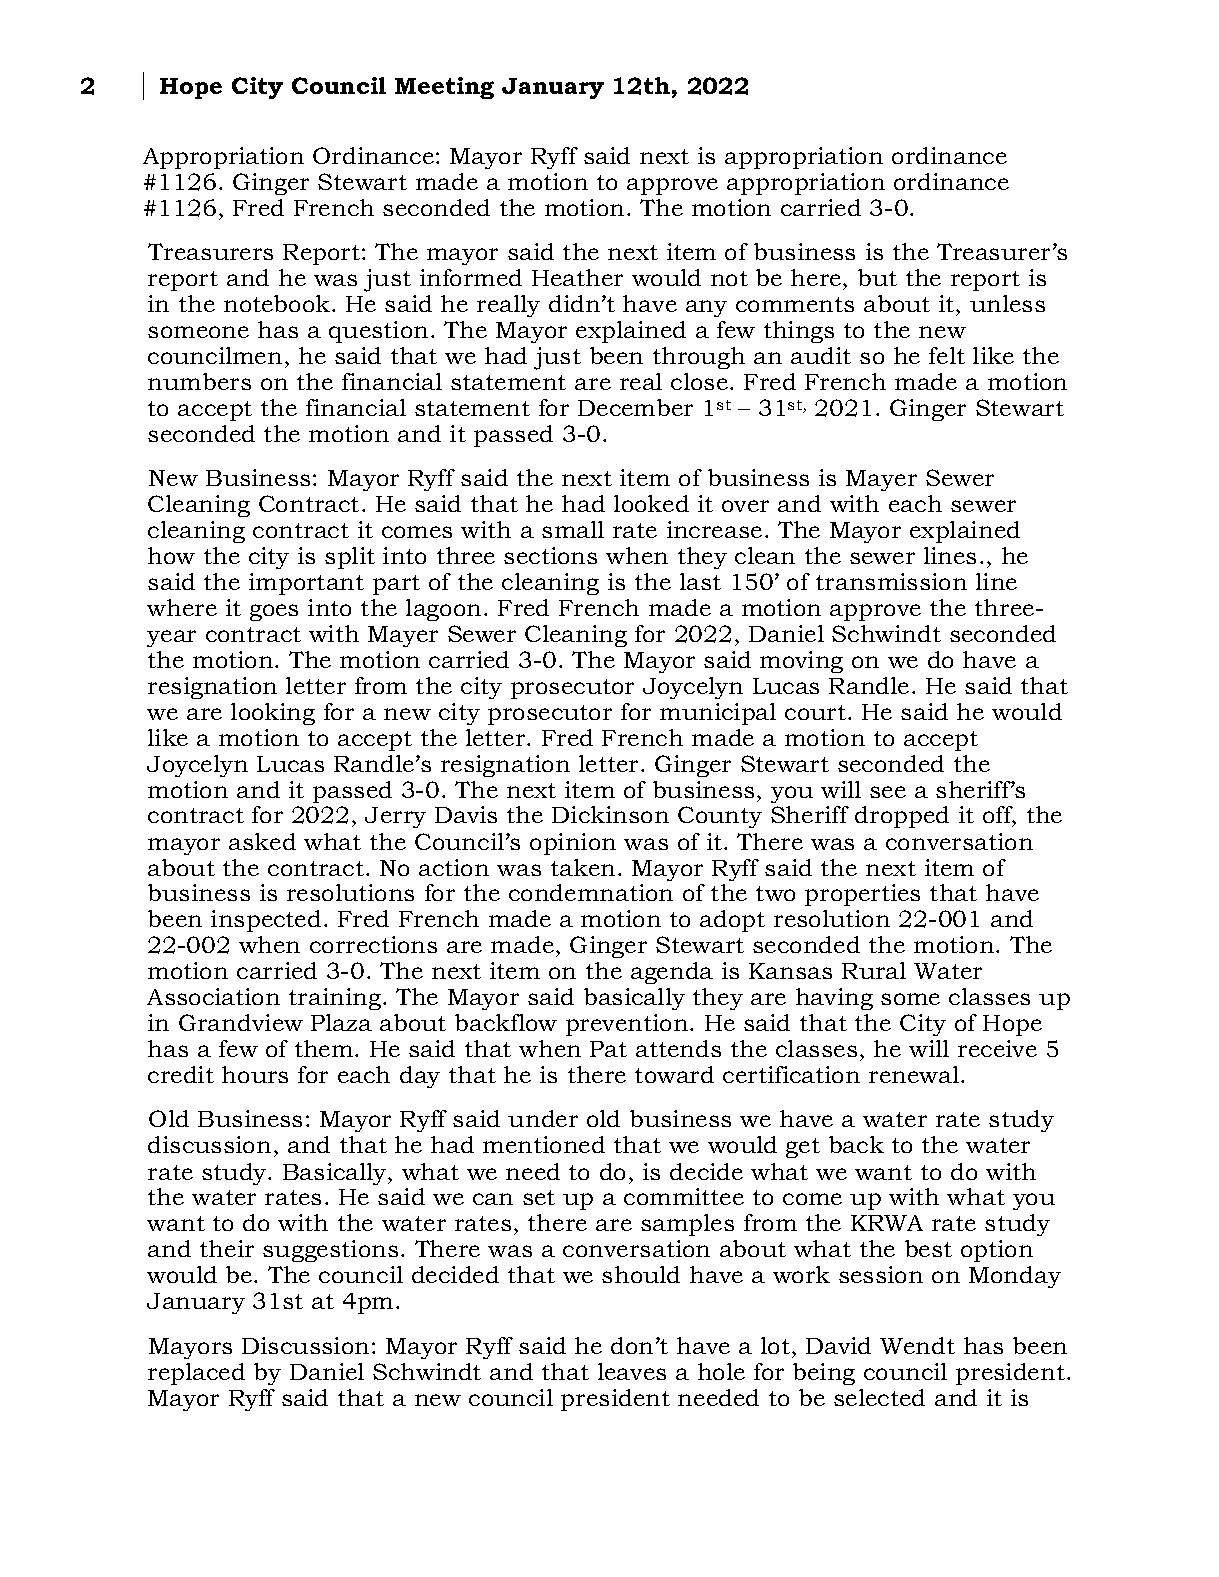 The height and width of the screenshot is (1577, 1219). What do you see at coordinates (444, 88) in the screenshot?
I see `Meeting` at bounding box center [444, 88].
